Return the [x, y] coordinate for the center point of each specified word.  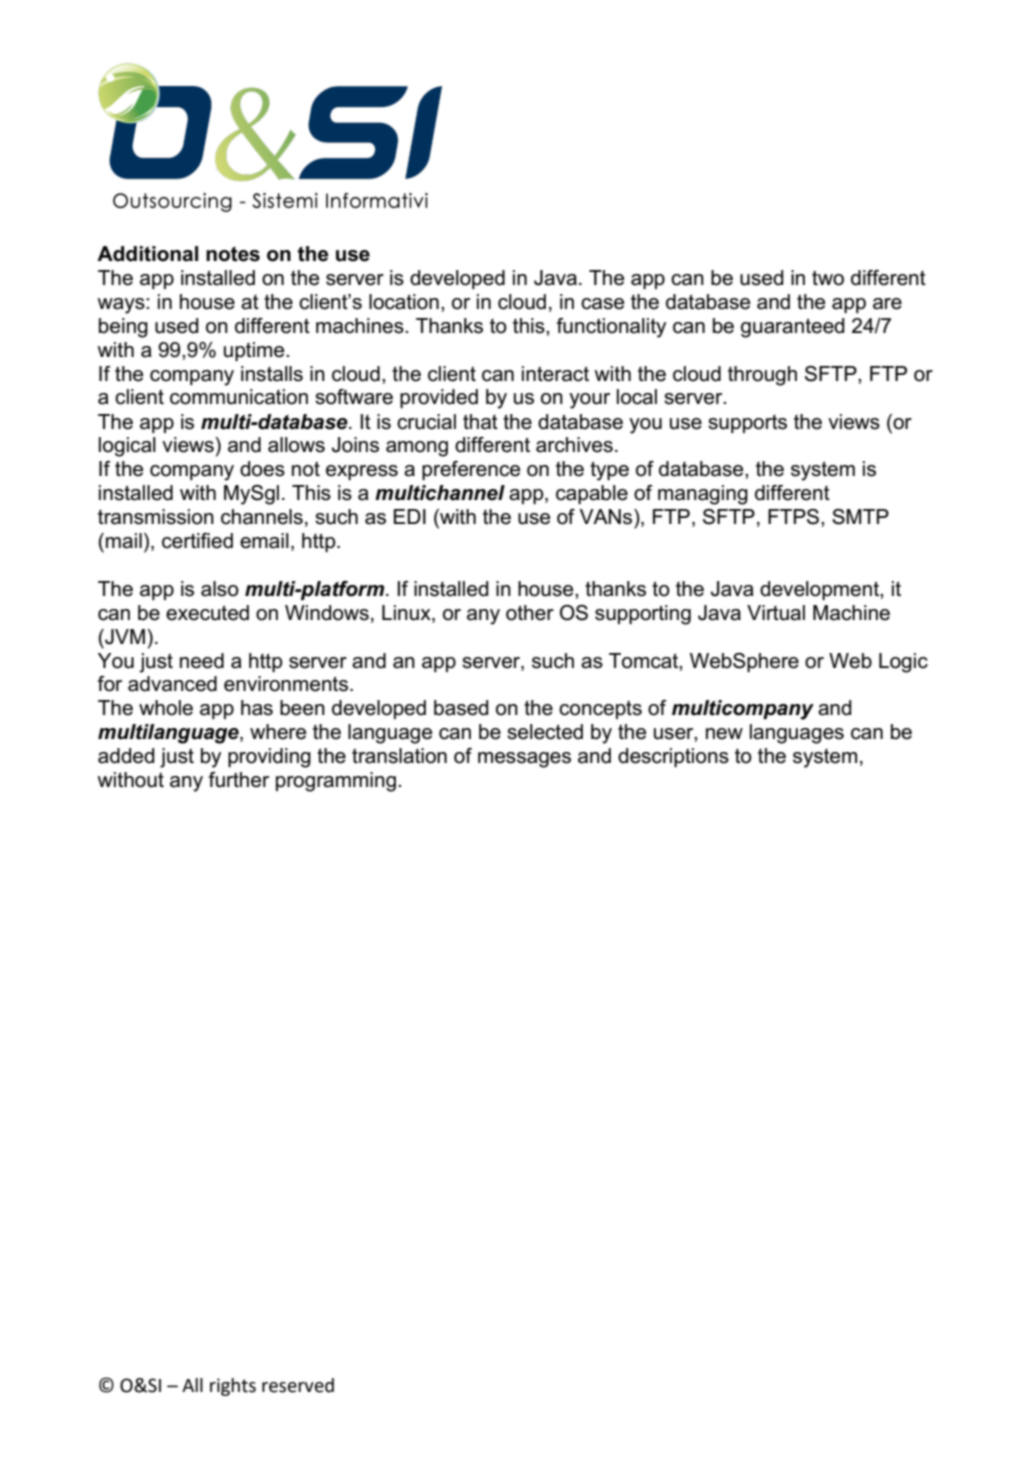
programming [336, 782]
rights [233, 1387]
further [238, 780]
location [404, 302]
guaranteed [792, 328]
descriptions [673, 757]
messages [524, 760]
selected [545, 732]
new [724, 734]
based [461, 708]
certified [197, 541]
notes [233, 254]
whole [166, 708]
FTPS [795, 517]
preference [471, 470]
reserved [298, 1385]
